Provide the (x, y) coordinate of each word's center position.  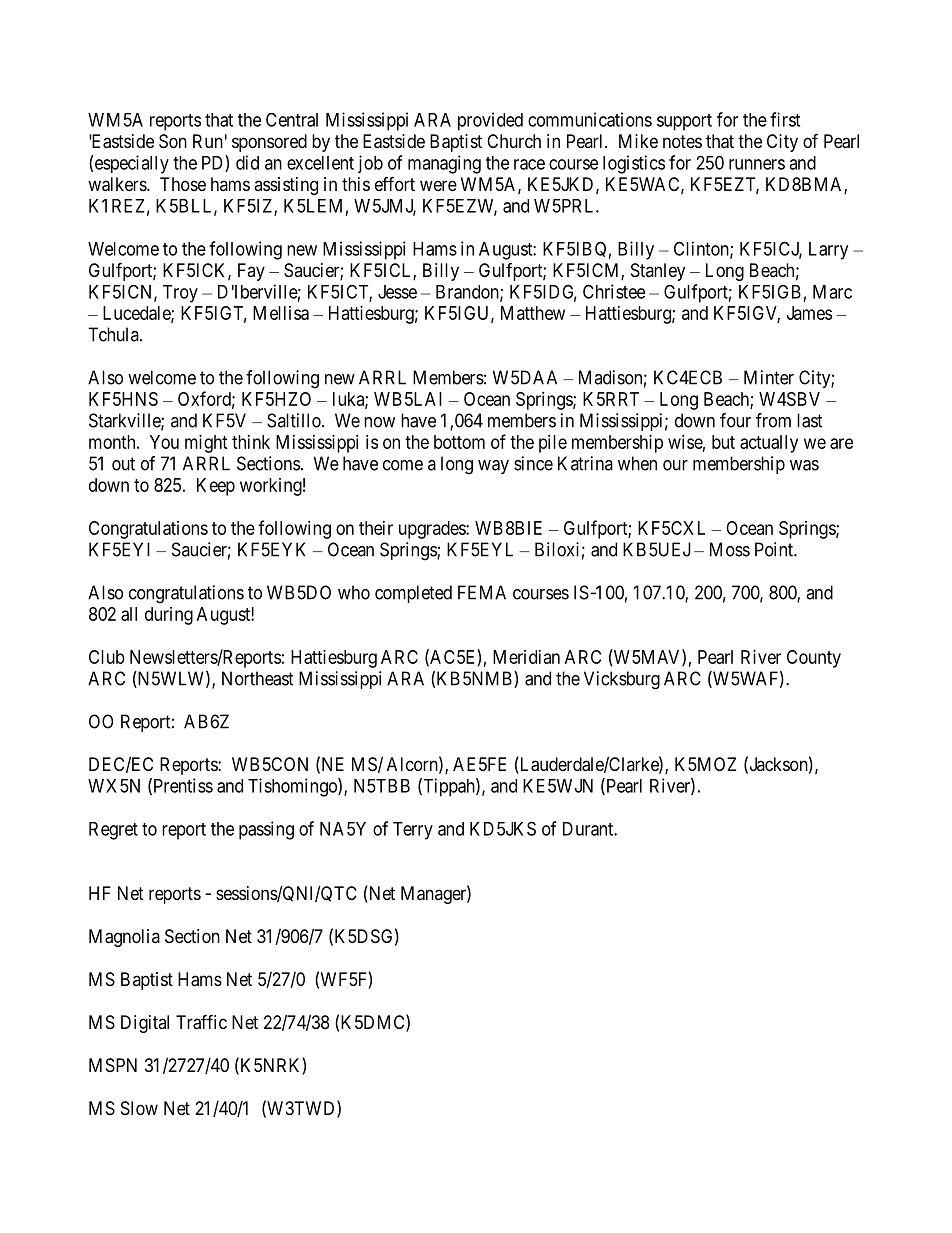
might (206, 444)
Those (183, 184)
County (814, 659)
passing (266, 830)
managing (444, 164)
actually (769, 444)
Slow (139, 1108)
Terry (413, 831)
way (493, 467)
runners (757, 164)
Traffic (201, 1022)
